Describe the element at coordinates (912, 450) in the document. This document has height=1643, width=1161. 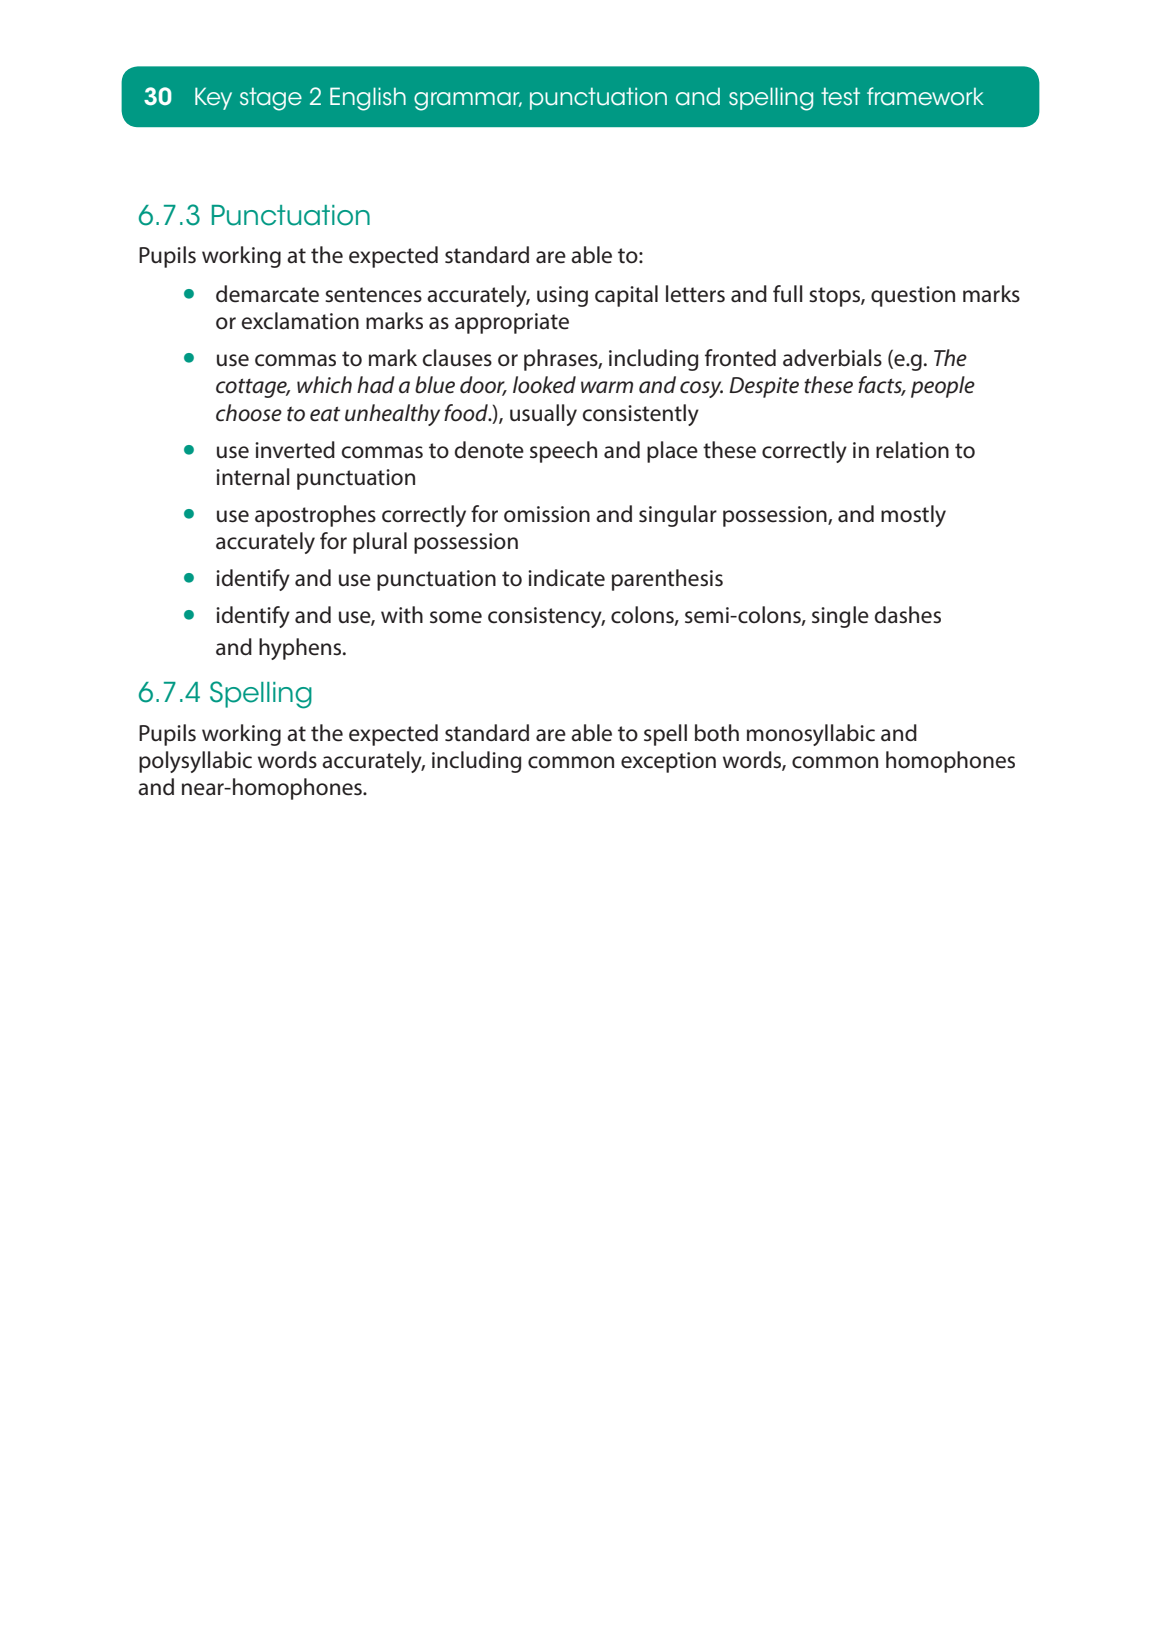
I see `relation` at that location.
